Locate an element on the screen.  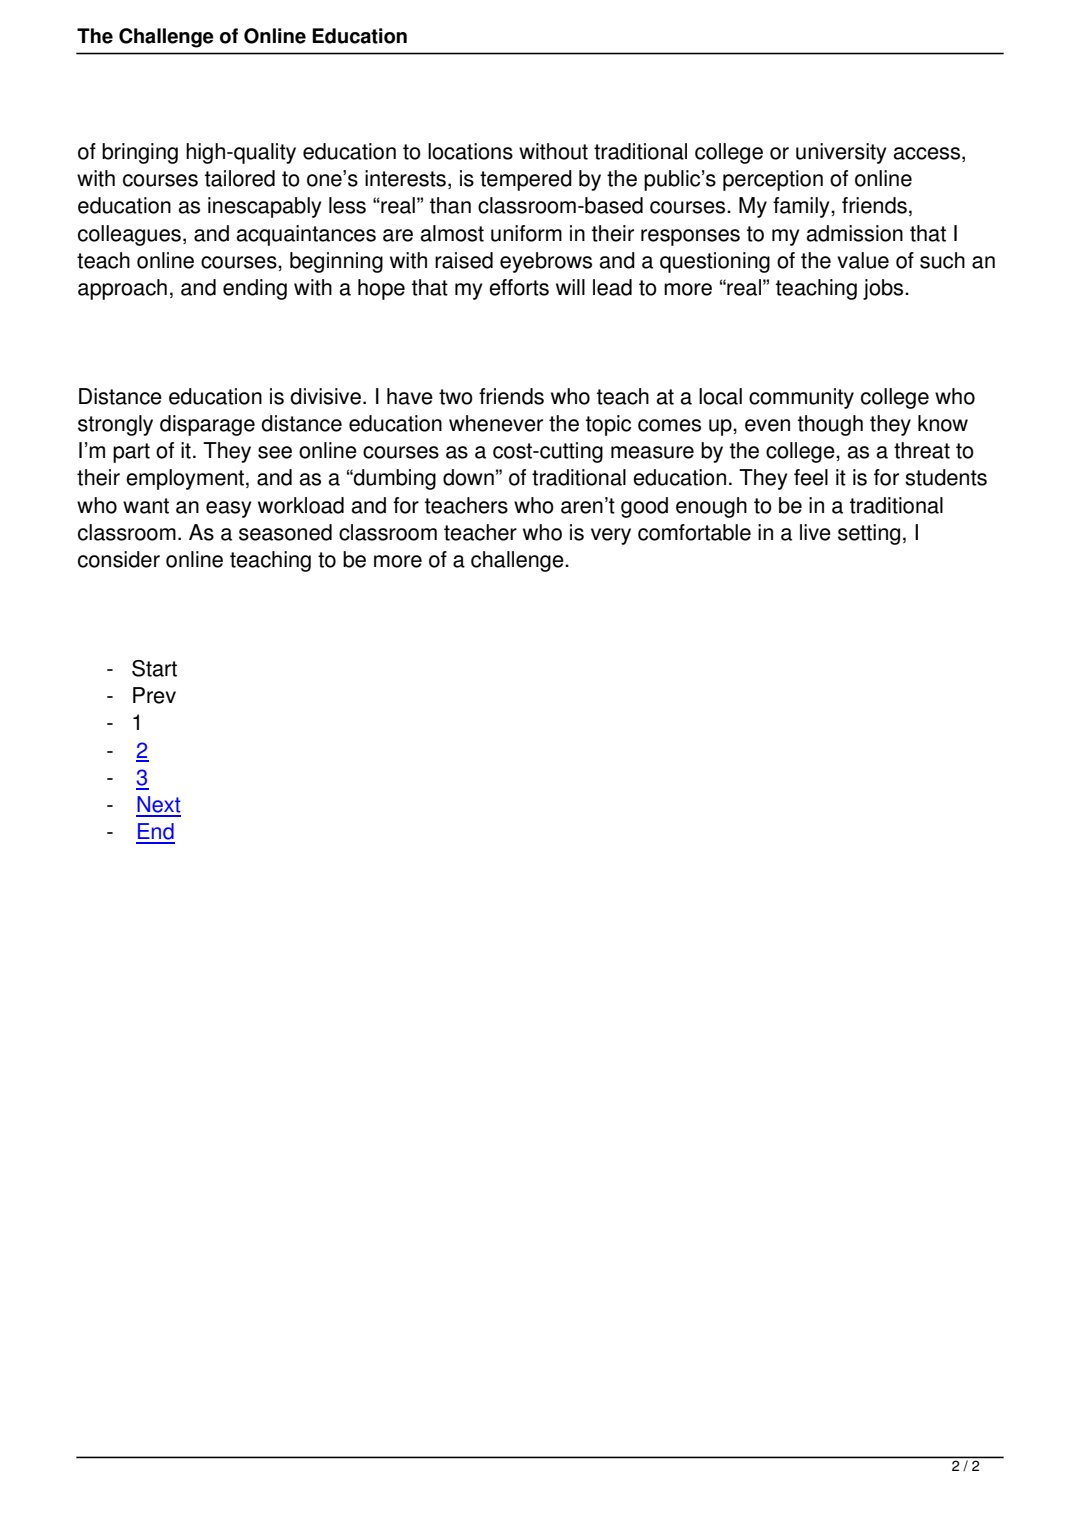
though is located at coordinates (830, 425).
